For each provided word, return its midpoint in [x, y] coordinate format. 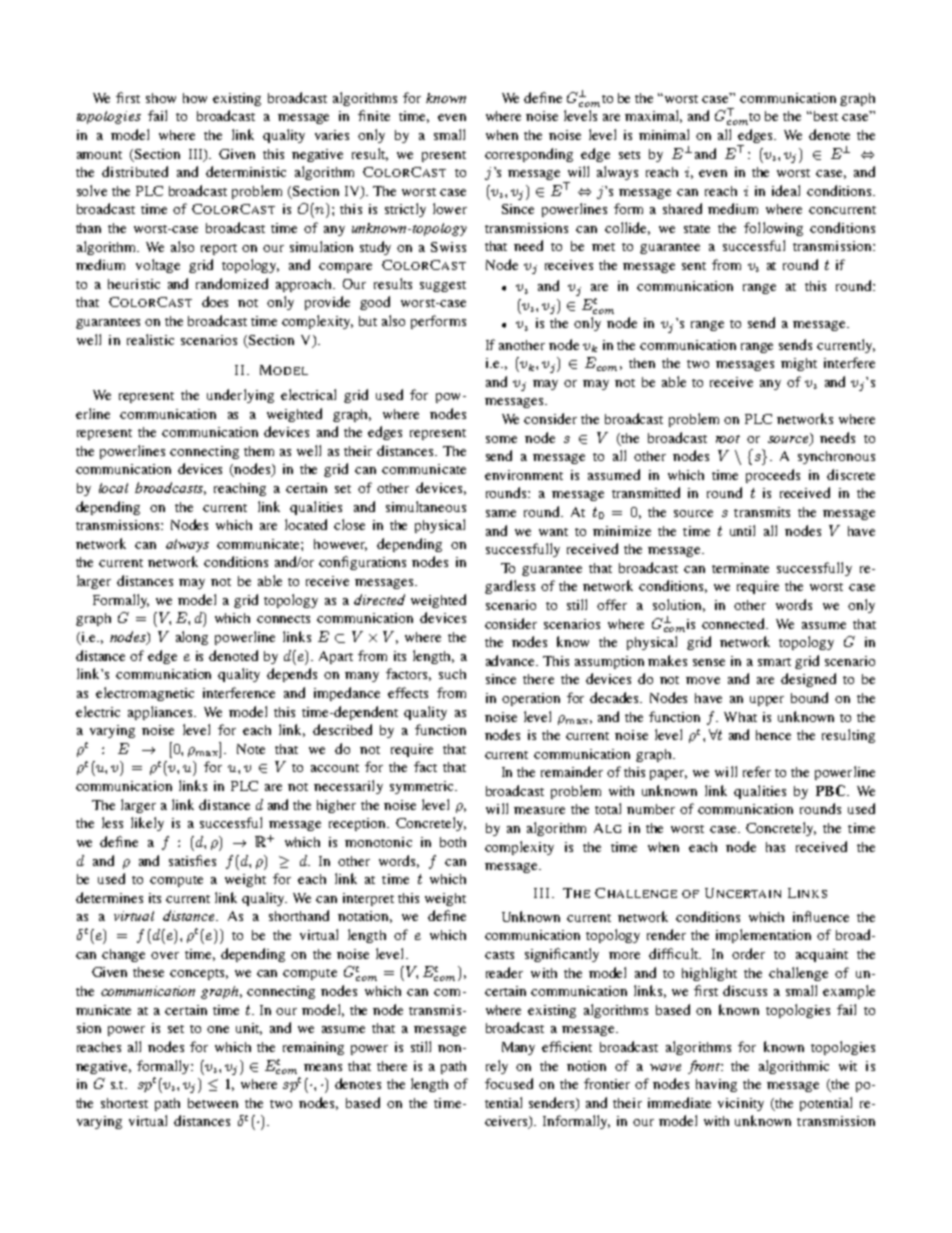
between [213, 1103]
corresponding [529, 155]
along [192, 638]
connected [735, 623]
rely [497, 1067]
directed [379, 599]
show [161, 98]
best [824, 116]
